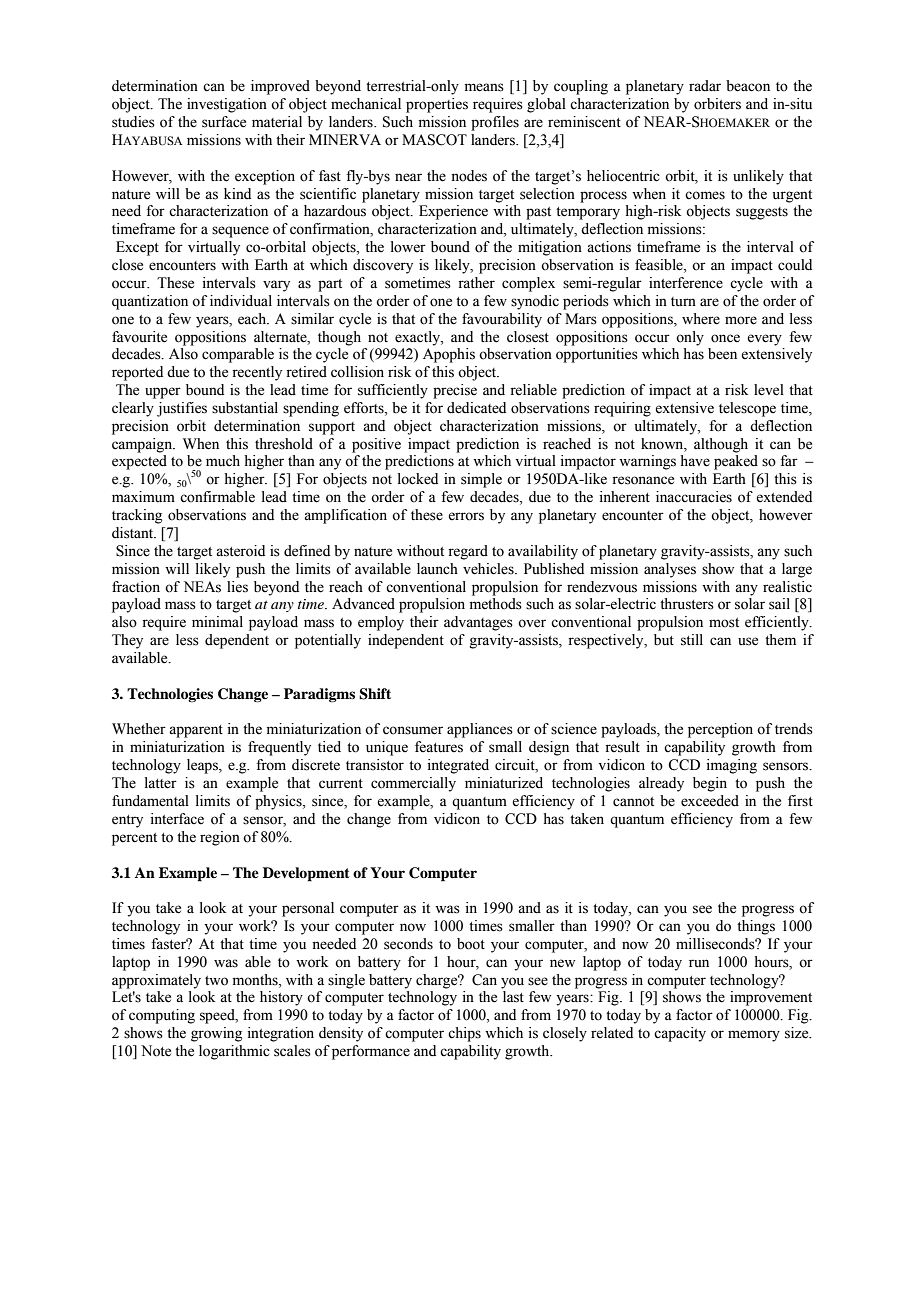 Image resolution: width=924 pixels, height=1308 pixels. What do you see at coordinates (464, 1034) in the screenshot?
I see `chips` at bounding box center [464, 1034].
